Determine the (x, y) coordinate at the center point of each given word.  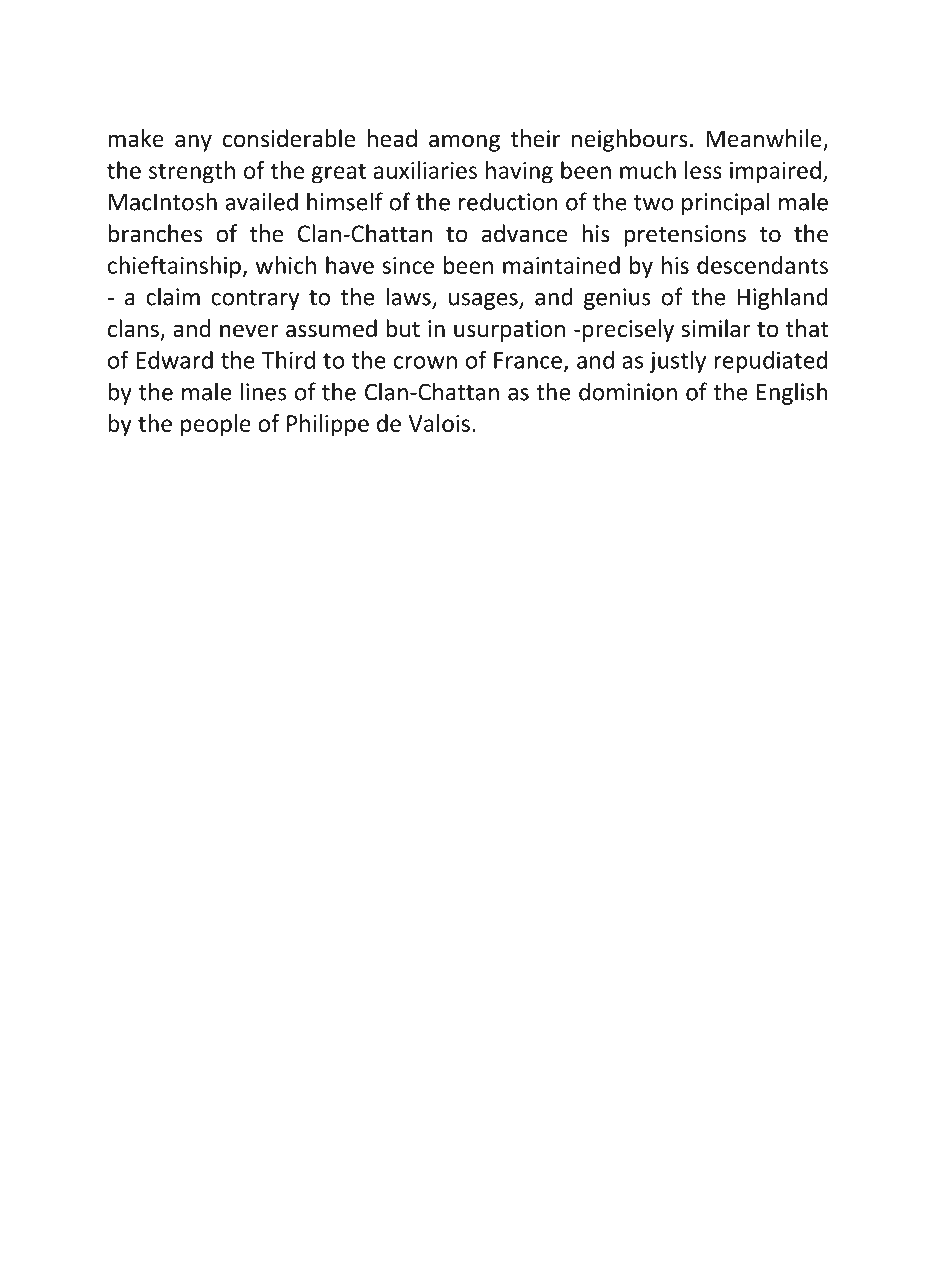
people (216, 425)
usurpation (509, 331)
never (249, 331)
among (464, 143)
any (193, 143)
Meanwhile (765, 139)
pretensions (685, 236)
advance (524, 233)
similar (716, 328)
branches (155, 233)
